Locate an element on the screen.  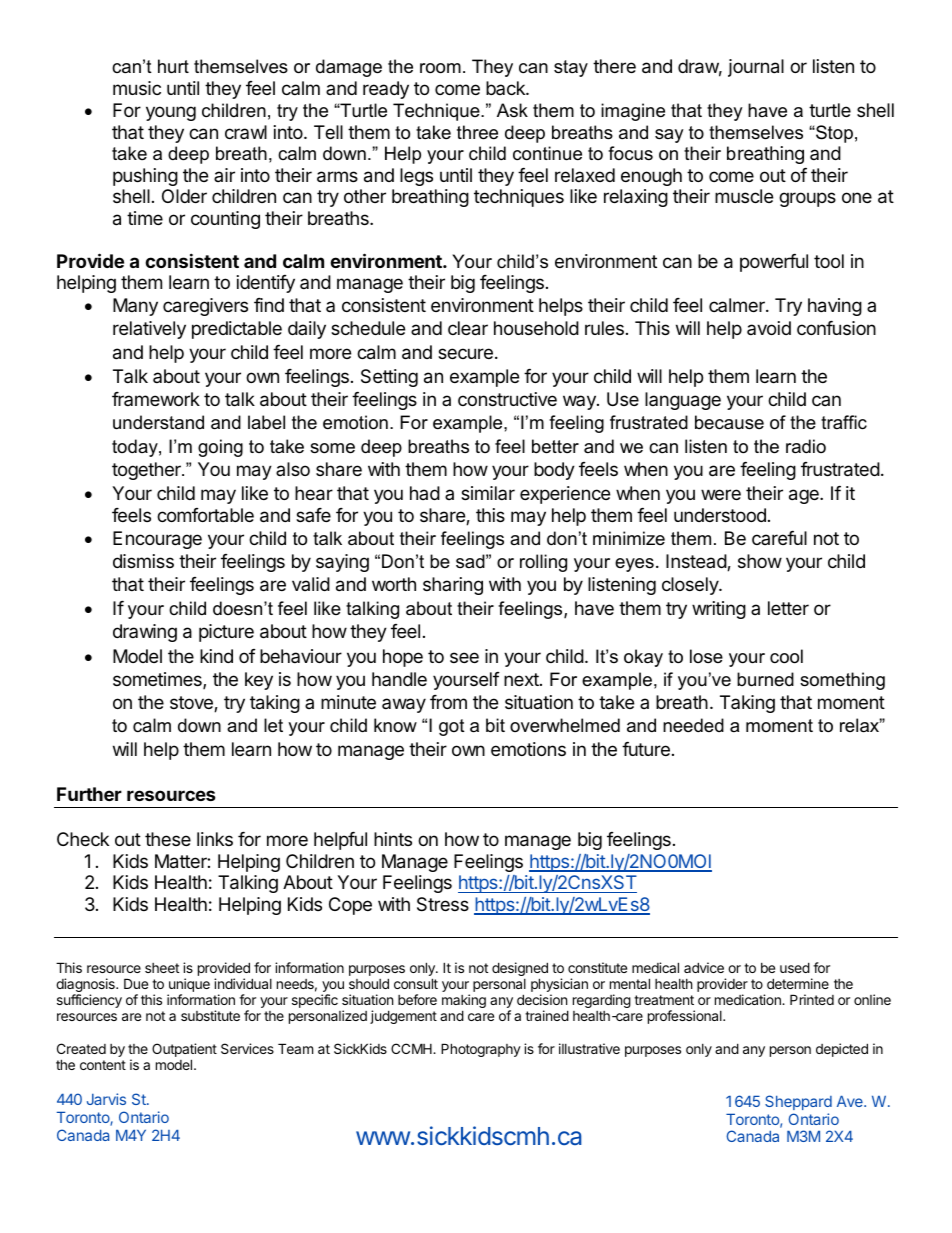
needed is located at coordinates (693, 725).
